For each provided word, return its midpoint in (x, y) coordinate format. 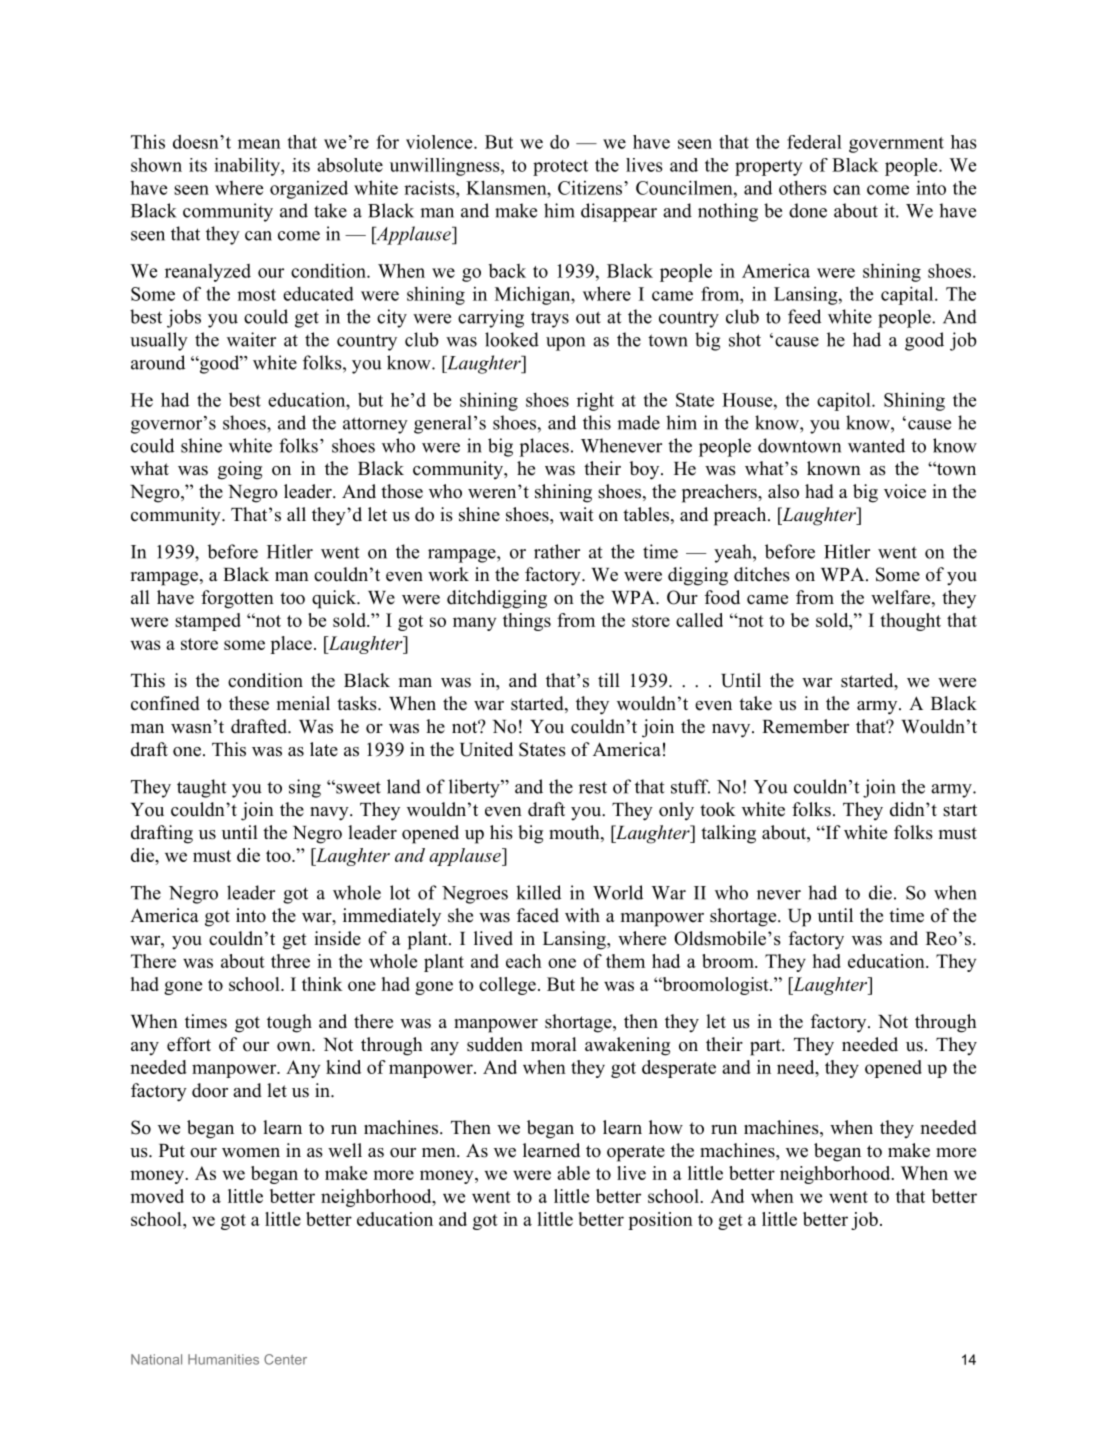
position (660, 1221)
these (249, 703)
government (896, 145)
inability (248, 167)
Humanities (223, 1359)
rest (593, 787)
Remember (805, 726)
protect (560, 168)
